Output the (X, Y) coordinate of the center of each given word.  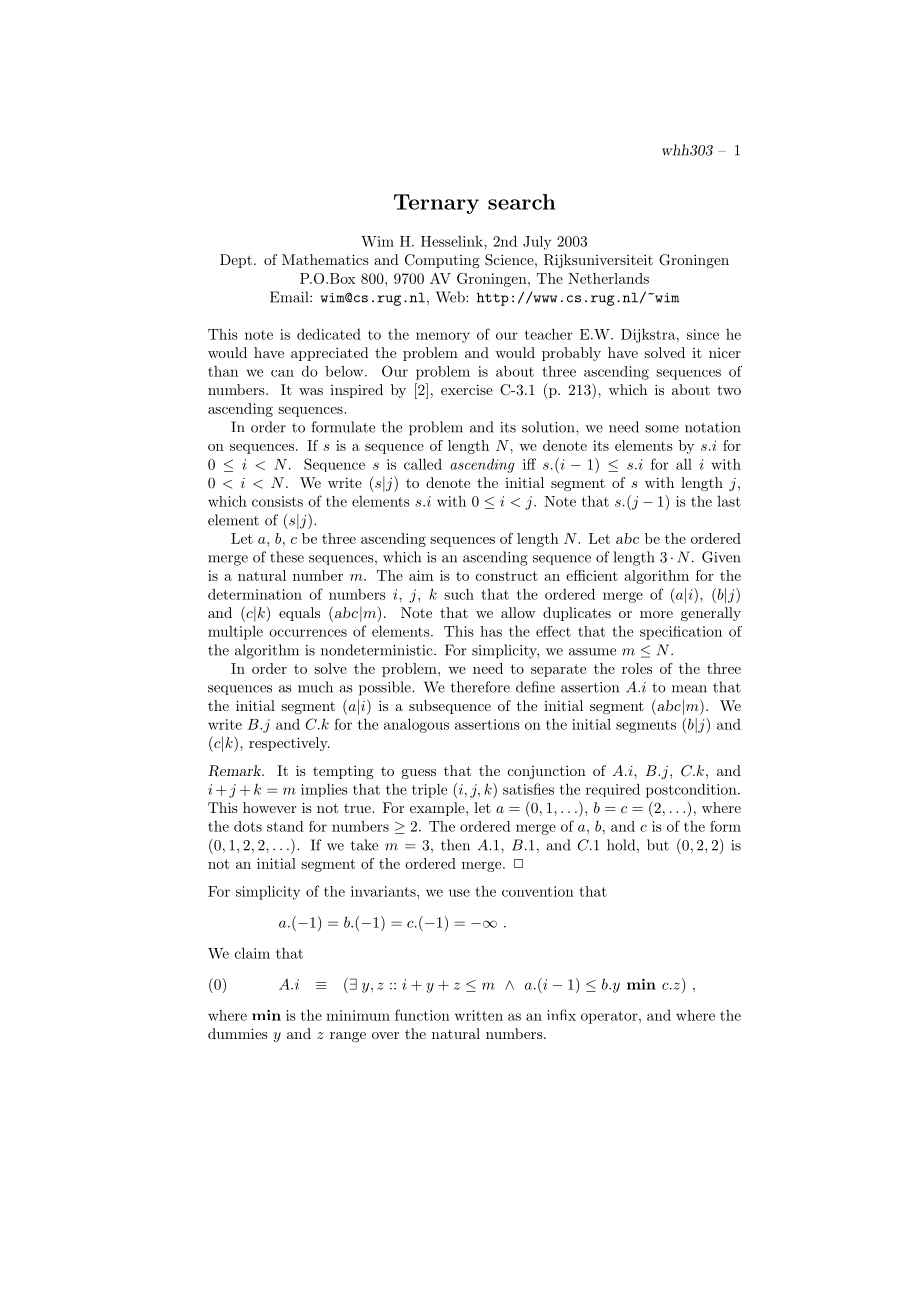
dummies (238, 1033)
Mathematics (325, 259)
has (491, 631)
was (311, 391)
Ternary (436, 204)
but (658, 845)
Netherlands (608, 278)
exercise (467, 389)
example (438, 809)
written (479, 1015)
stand (285, 826)
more (656, 614)
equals (299, 614)
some (662, 429)
